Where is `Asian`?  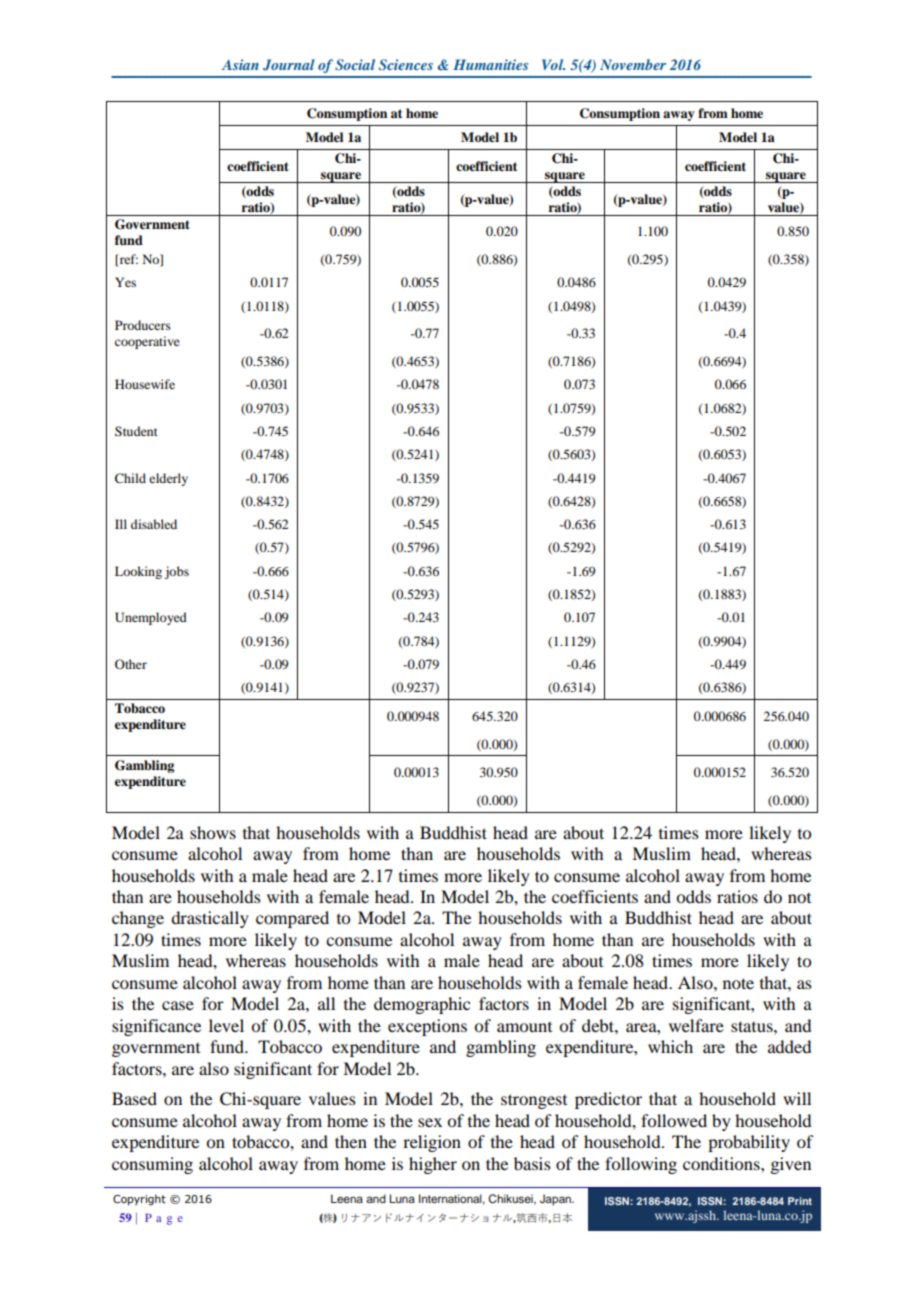
Asian is located at coordinates (240, 64).
